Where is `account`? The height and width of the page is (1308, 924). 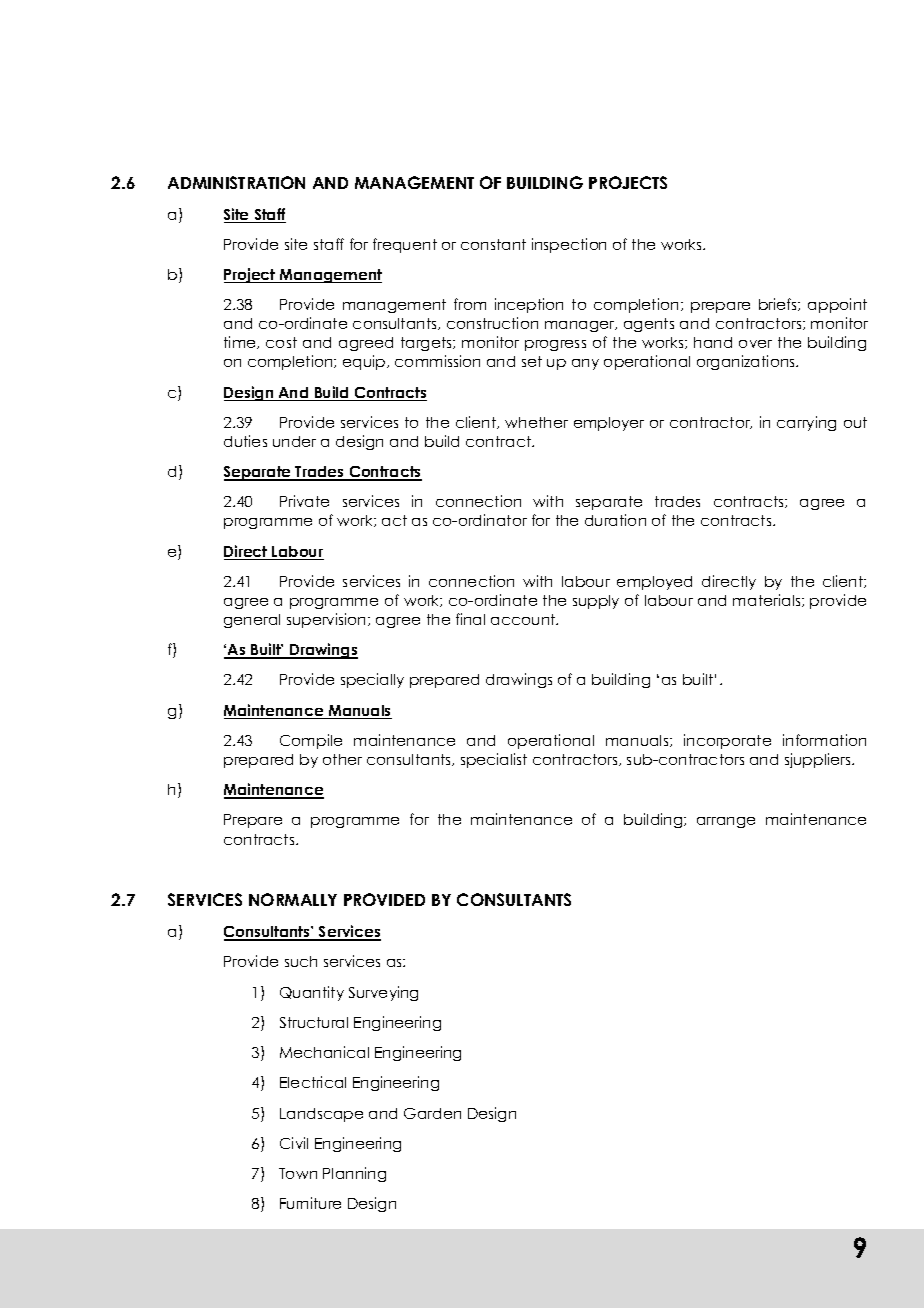 account is located at coordinates (524, 619).
